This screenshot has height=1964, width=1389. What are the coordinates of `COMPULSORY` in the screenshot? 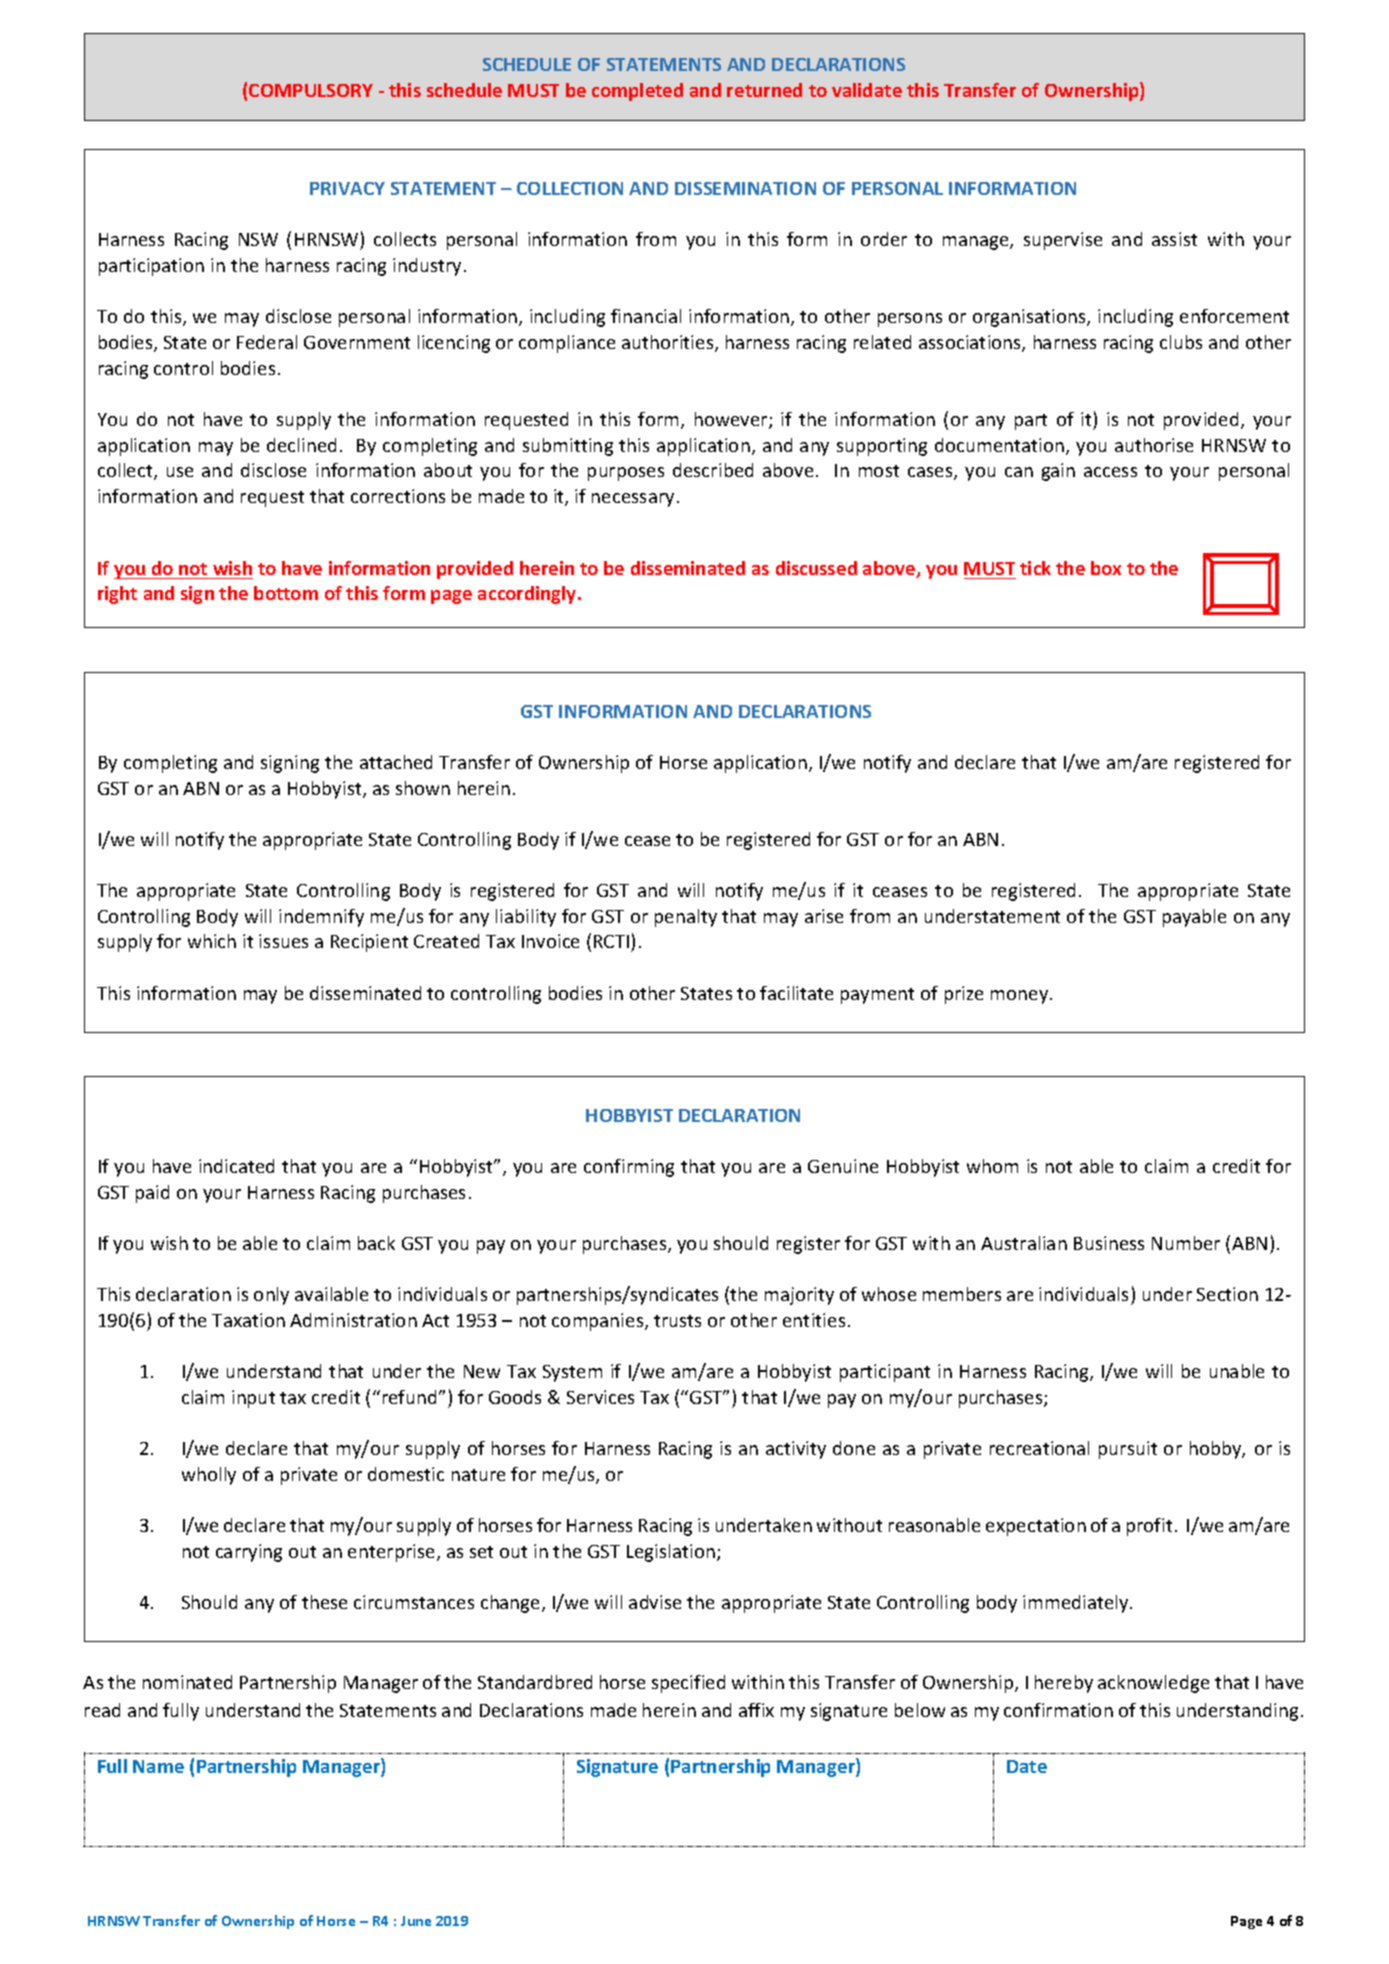 It's located at (311, 90).
